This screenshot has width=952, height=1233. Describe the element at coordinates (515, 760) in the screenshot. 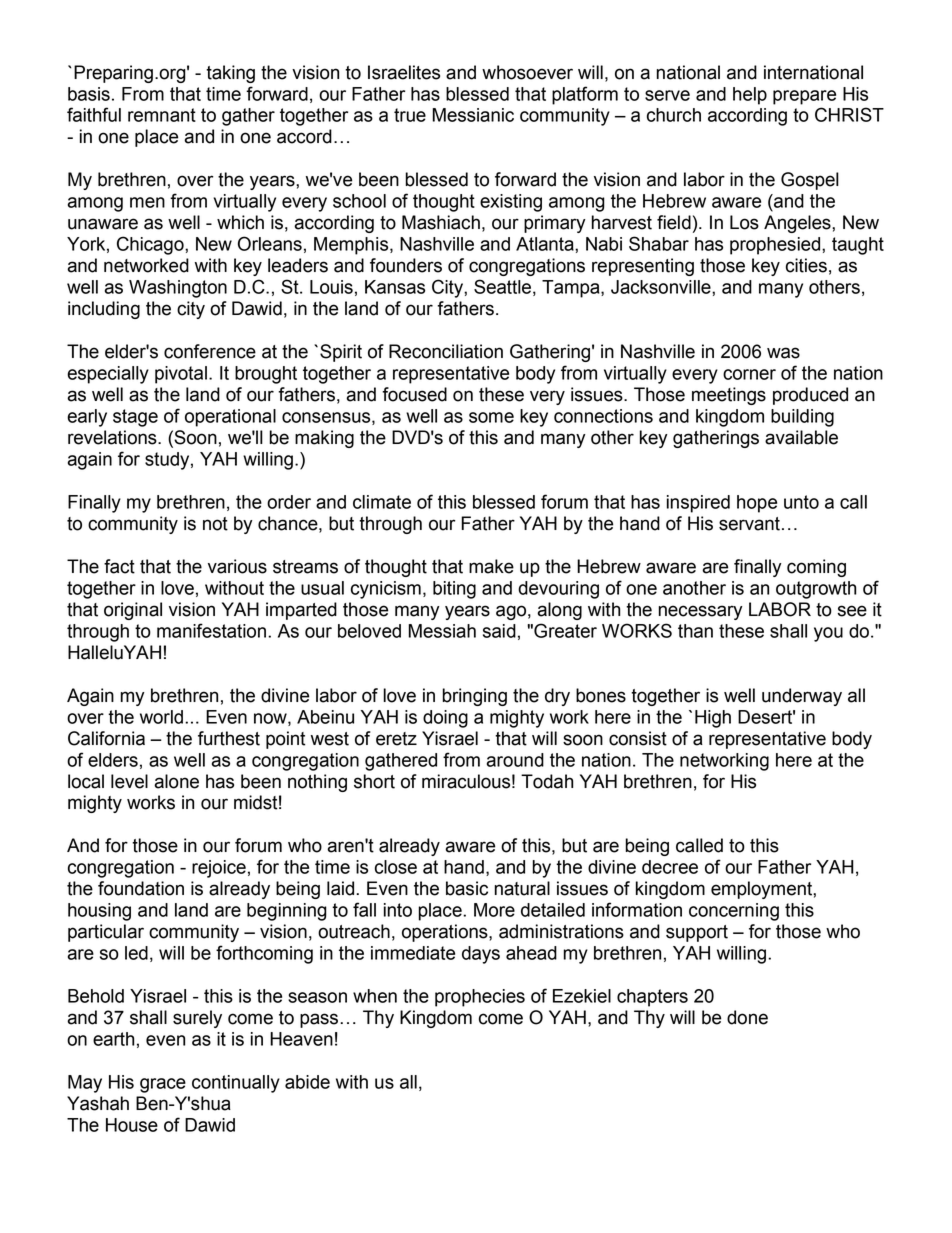

I see `around` at that location.
